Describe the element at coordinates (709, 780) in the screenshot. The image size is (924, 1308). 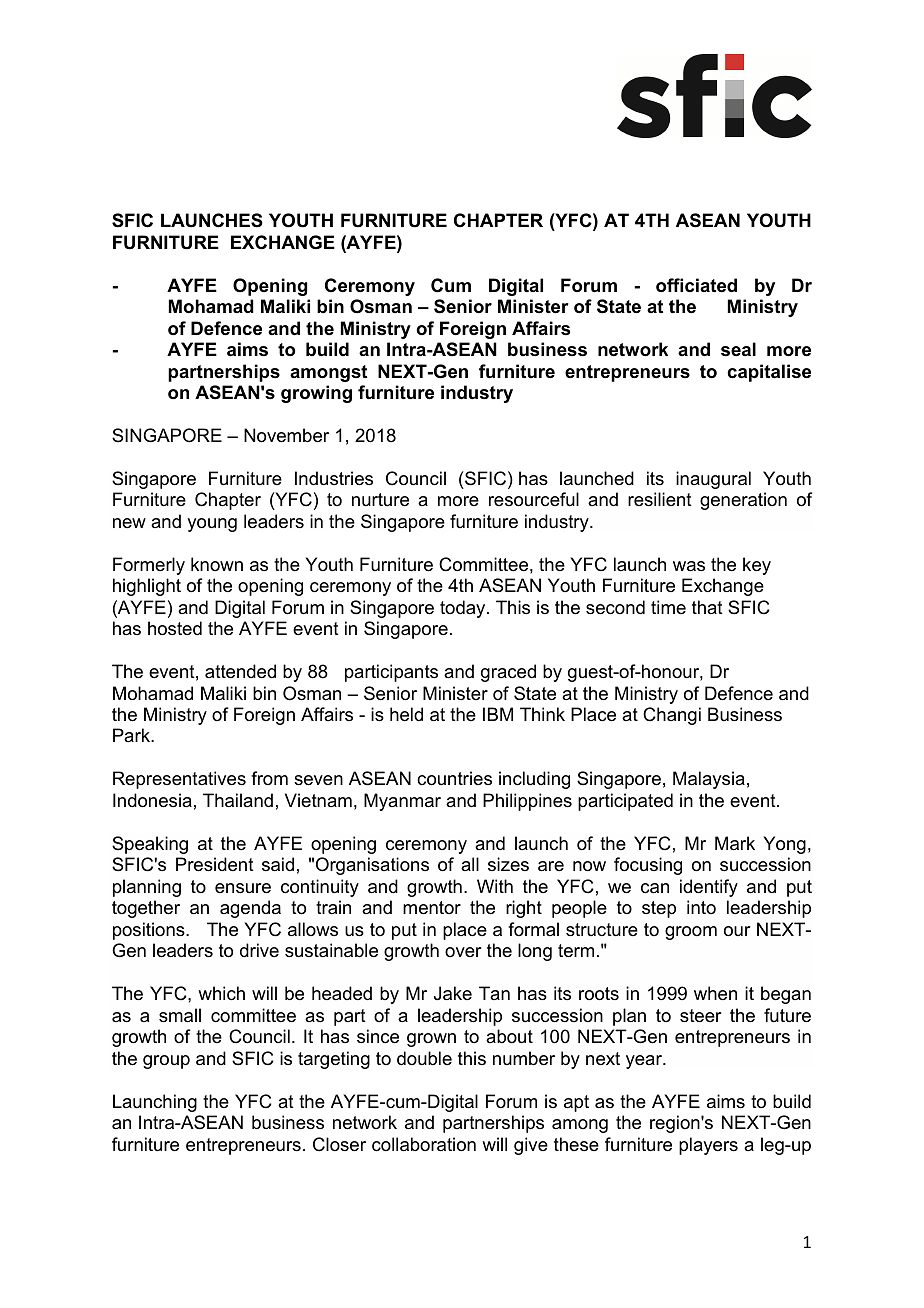
I see `Malaysia` at that location.
